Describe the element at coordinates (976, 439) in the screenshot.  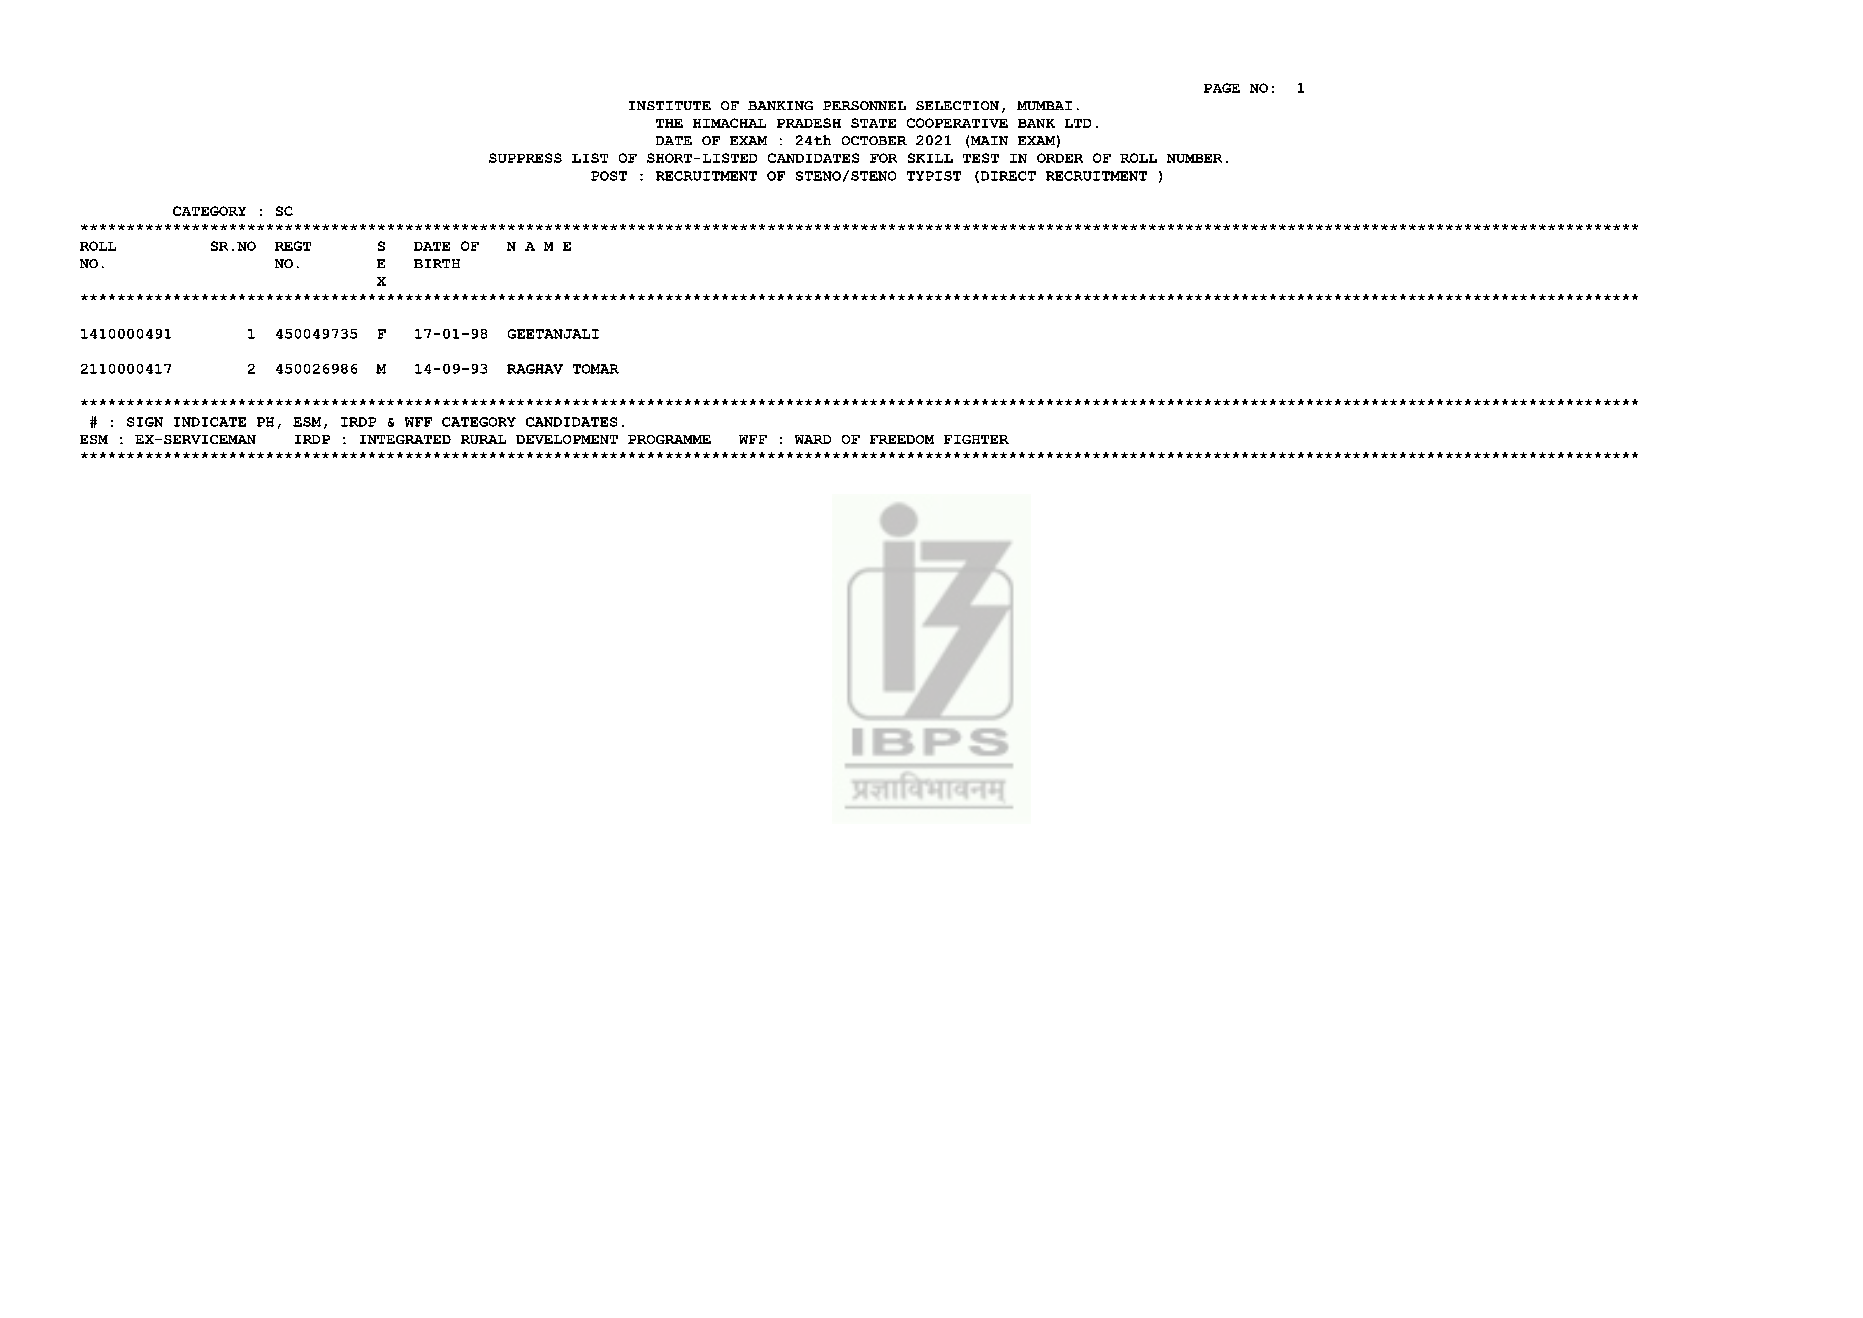
I see `FIGHTER` at that location.
